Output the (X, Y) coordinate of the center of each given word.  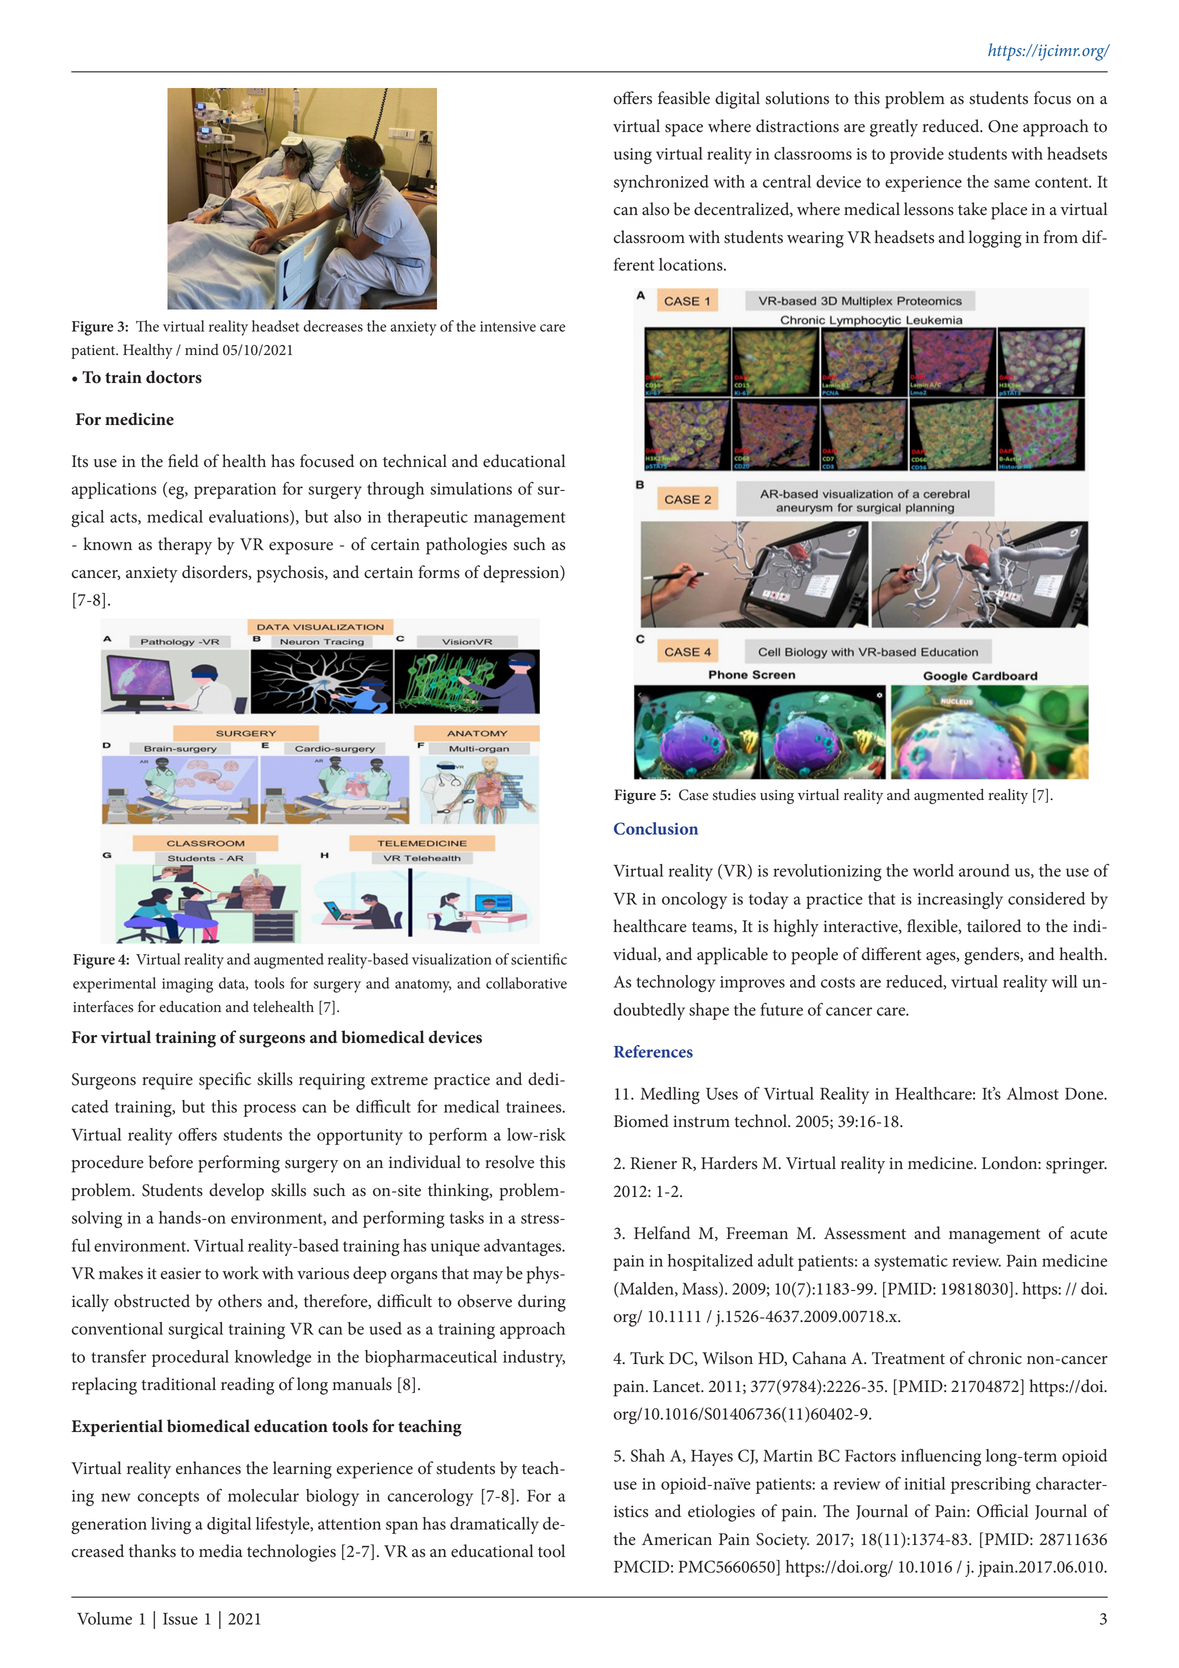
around (984, 870)
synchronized (661, 183)
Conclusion (656, 828)
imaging (187, 985)
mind (202, 349)
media (221, 1551)
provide (917, 155)
